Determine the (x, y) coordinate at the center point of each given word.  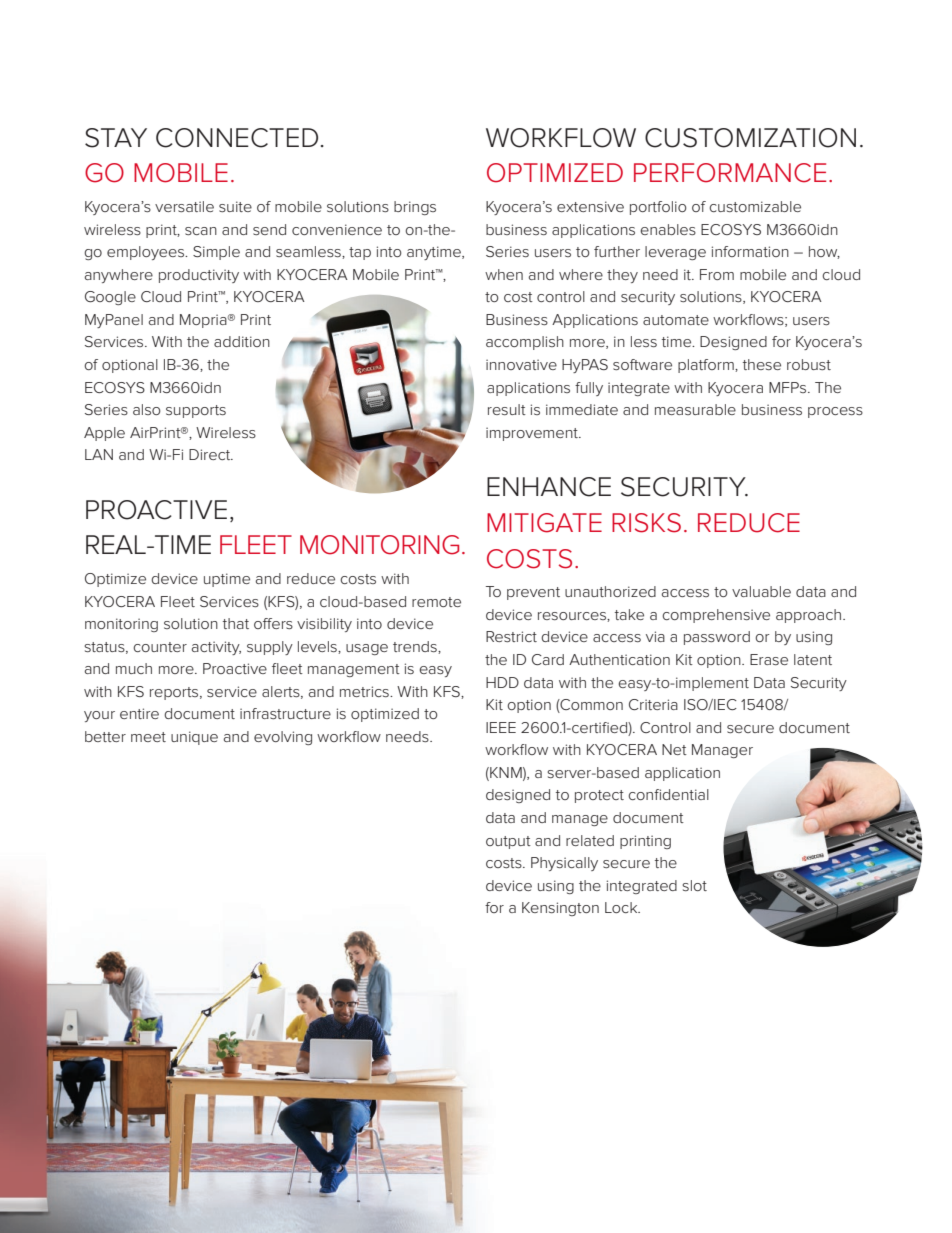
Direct (211, 454)
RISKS (646, 523)
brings (415, 208)
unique (194, 738)
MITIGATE (544, 523)
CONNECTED (237, 138)
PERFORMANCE (730, 173)
